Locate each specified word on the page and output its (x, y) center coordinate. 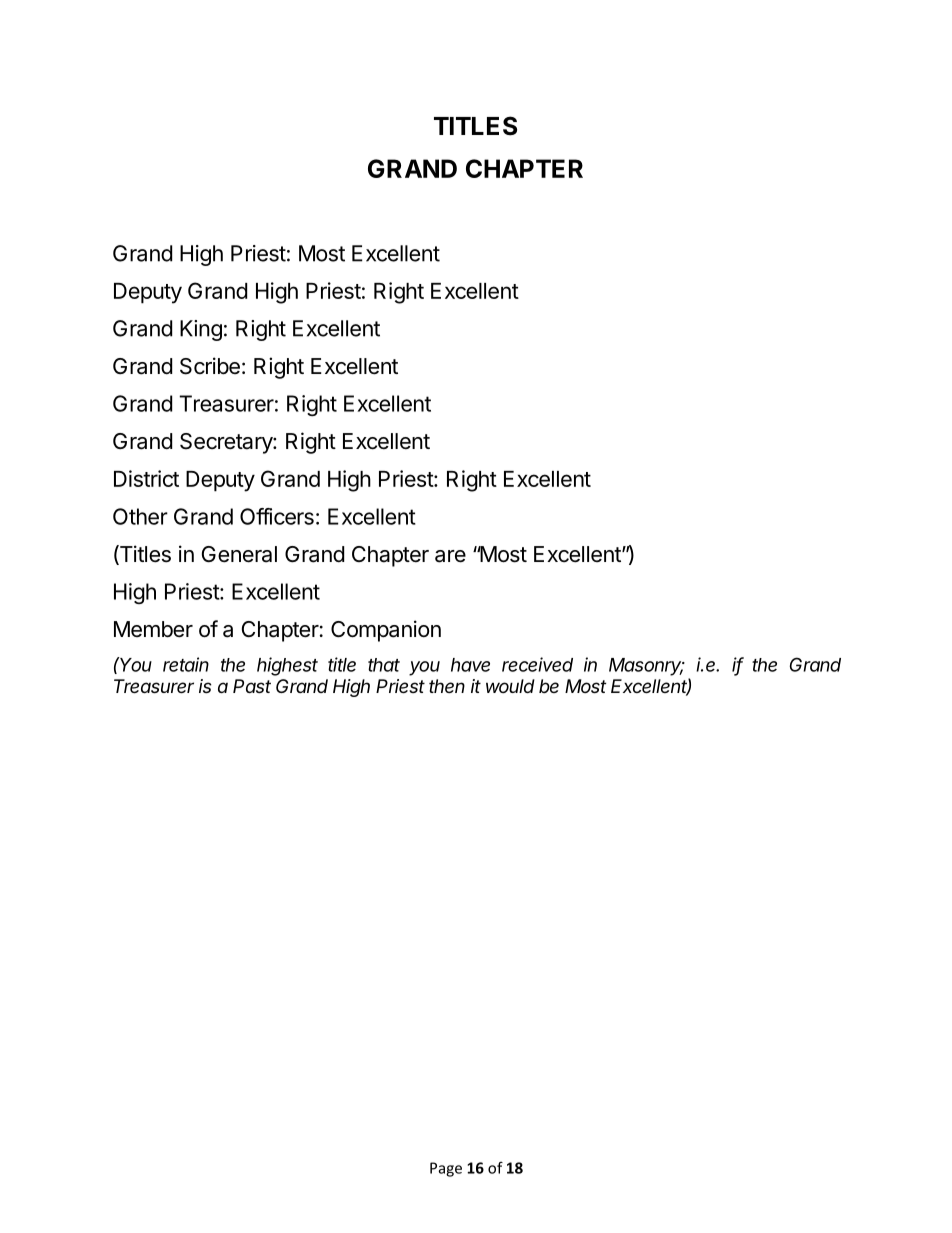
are (450, 556)
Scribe (210, 366)
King (201, 330)
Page (446, 1169)
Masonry (646, 667)
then (447, 686)
